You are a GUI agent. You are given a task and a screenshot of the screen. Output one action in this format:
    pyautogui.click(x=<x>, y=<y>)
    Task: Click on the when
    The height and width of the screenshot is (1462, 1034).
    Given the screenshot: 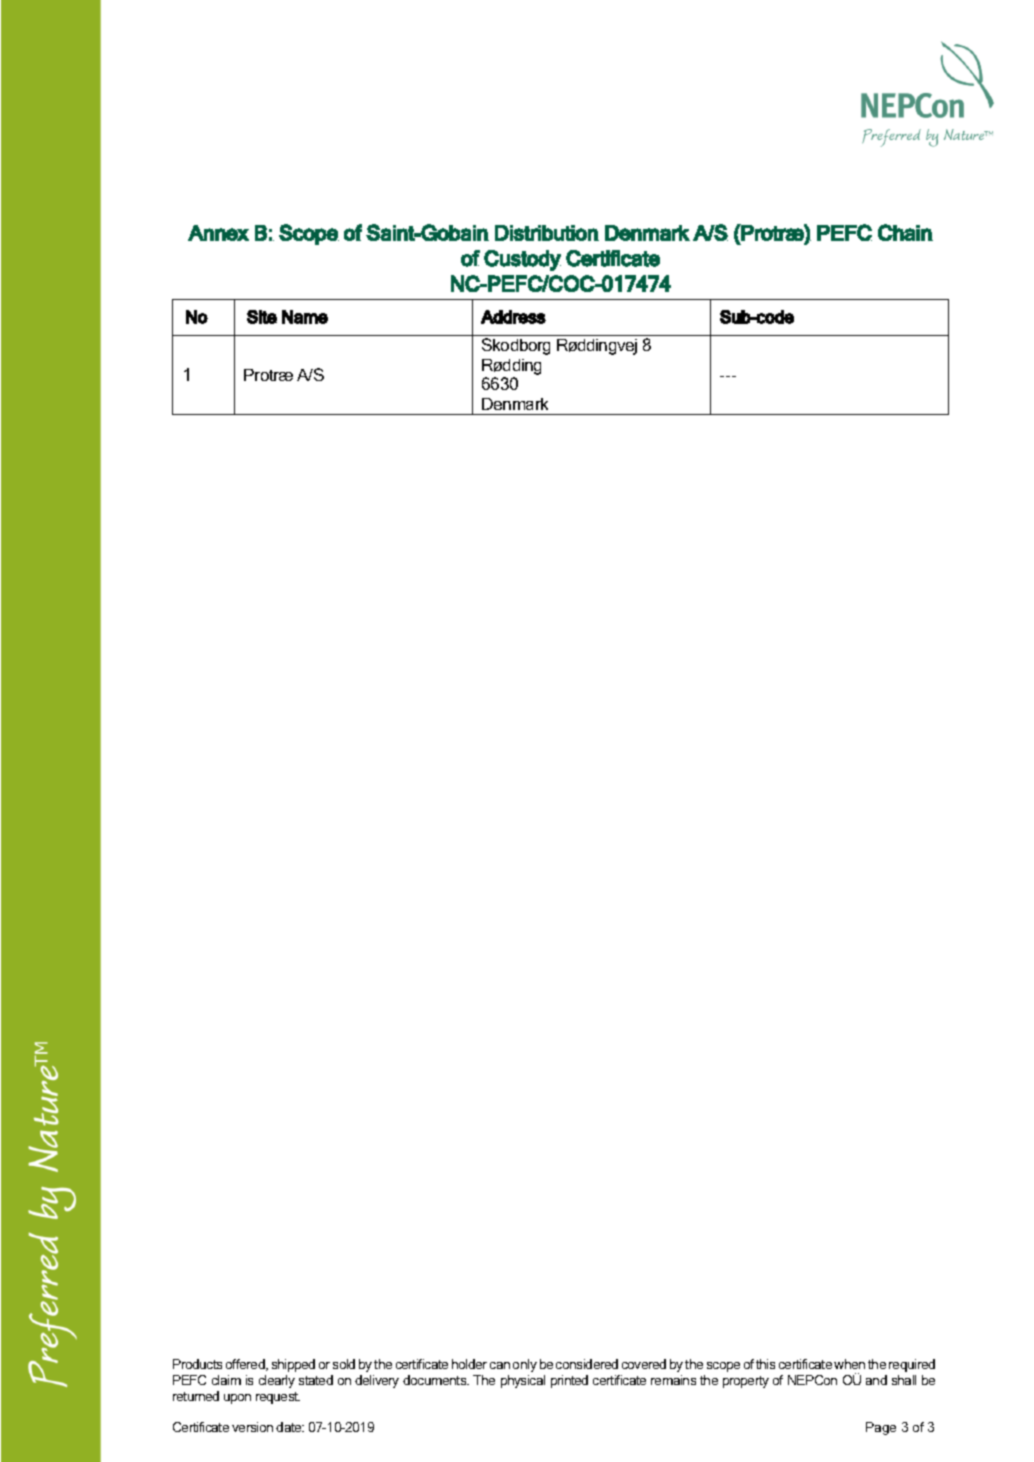 What is the action you would take?
    pyautogui.click(x=849, y=1364)
